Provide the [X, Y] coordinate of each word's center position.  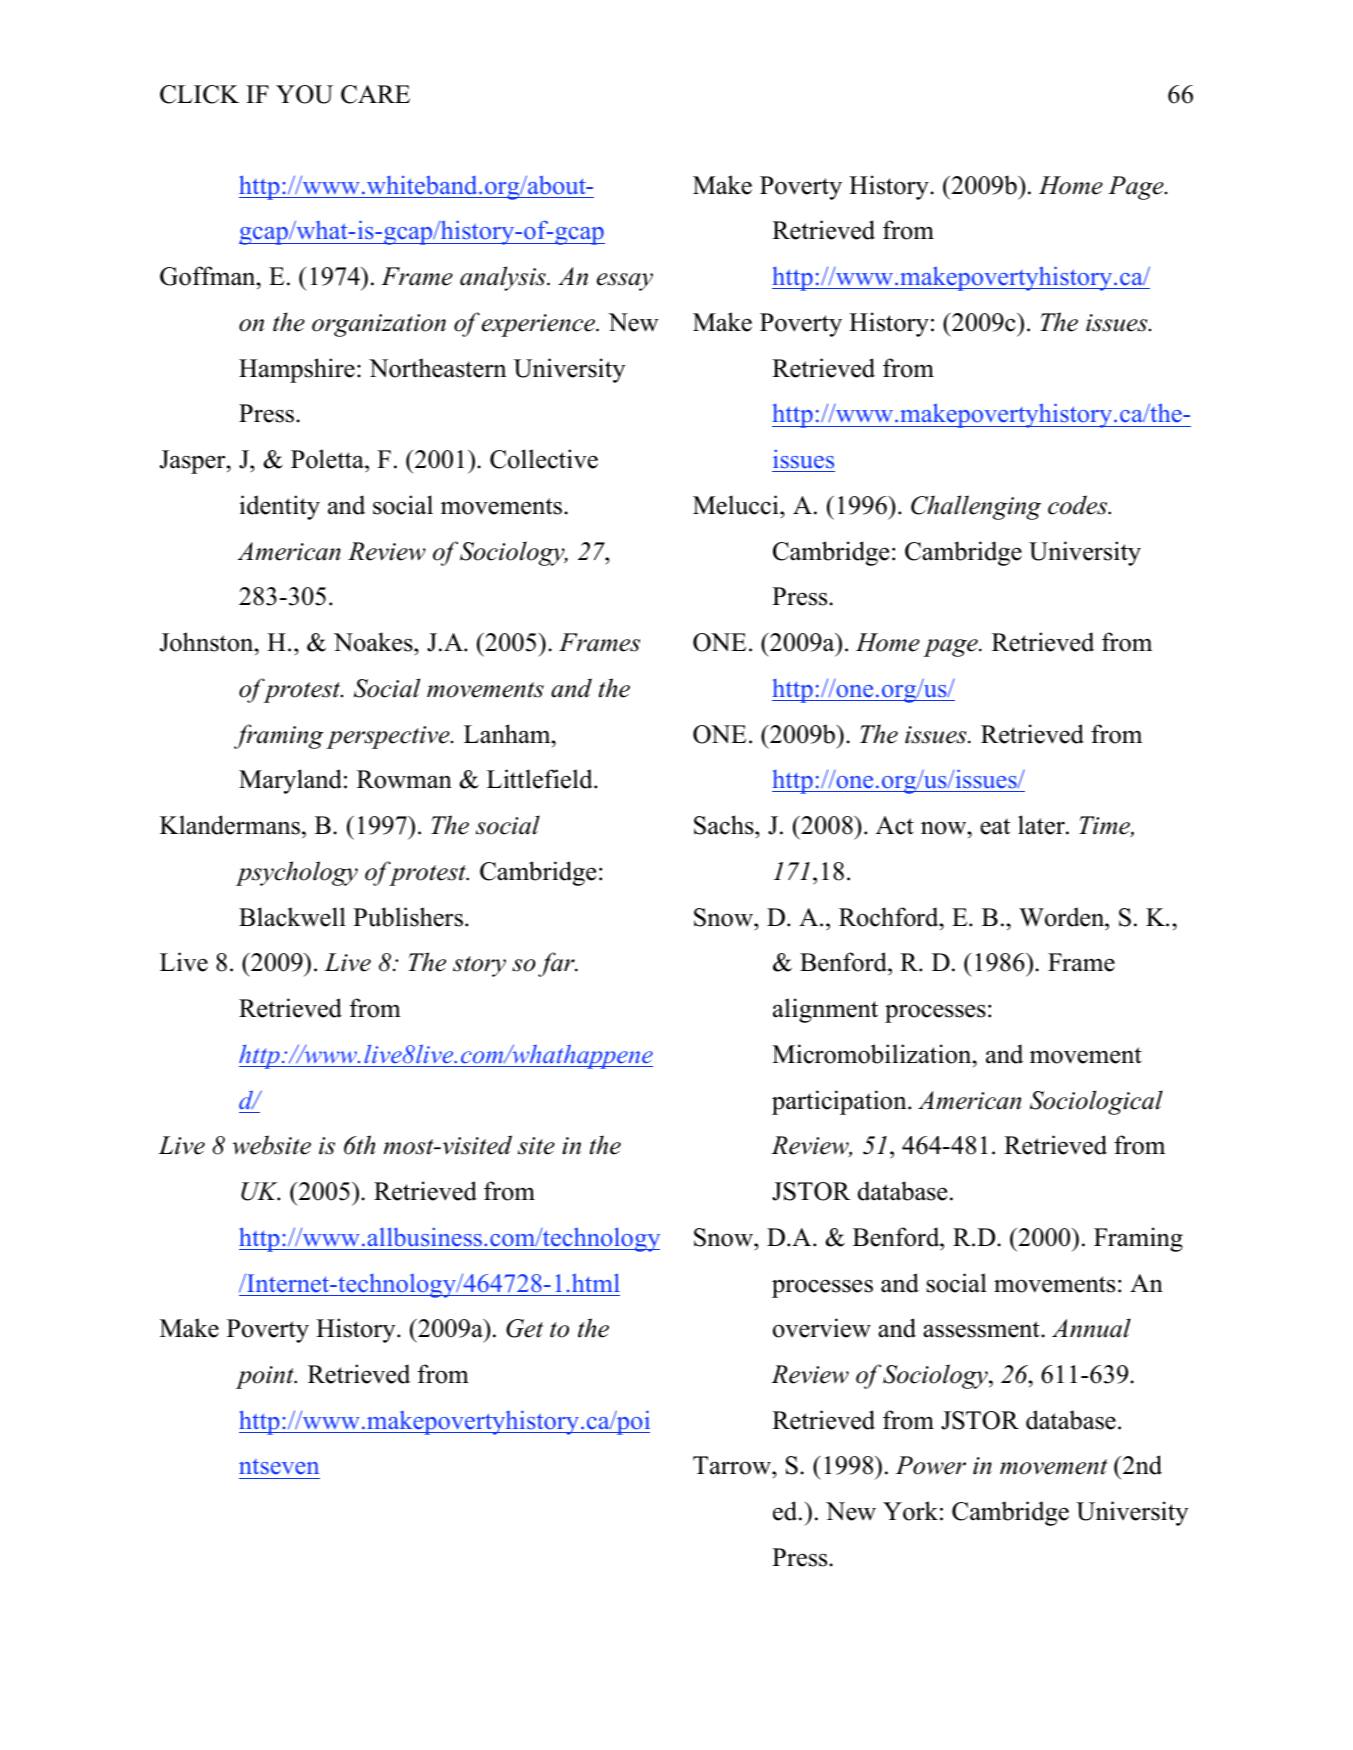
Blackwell [292, 917]
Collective [544, 459]
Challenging [976, 507]
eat [995, 826]
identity [279, 507]
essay [625, 282]
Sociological [1096, 1102]
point [266, 1377]
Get [524, 1328]
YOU [304, 94]
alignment [825, 1010]
